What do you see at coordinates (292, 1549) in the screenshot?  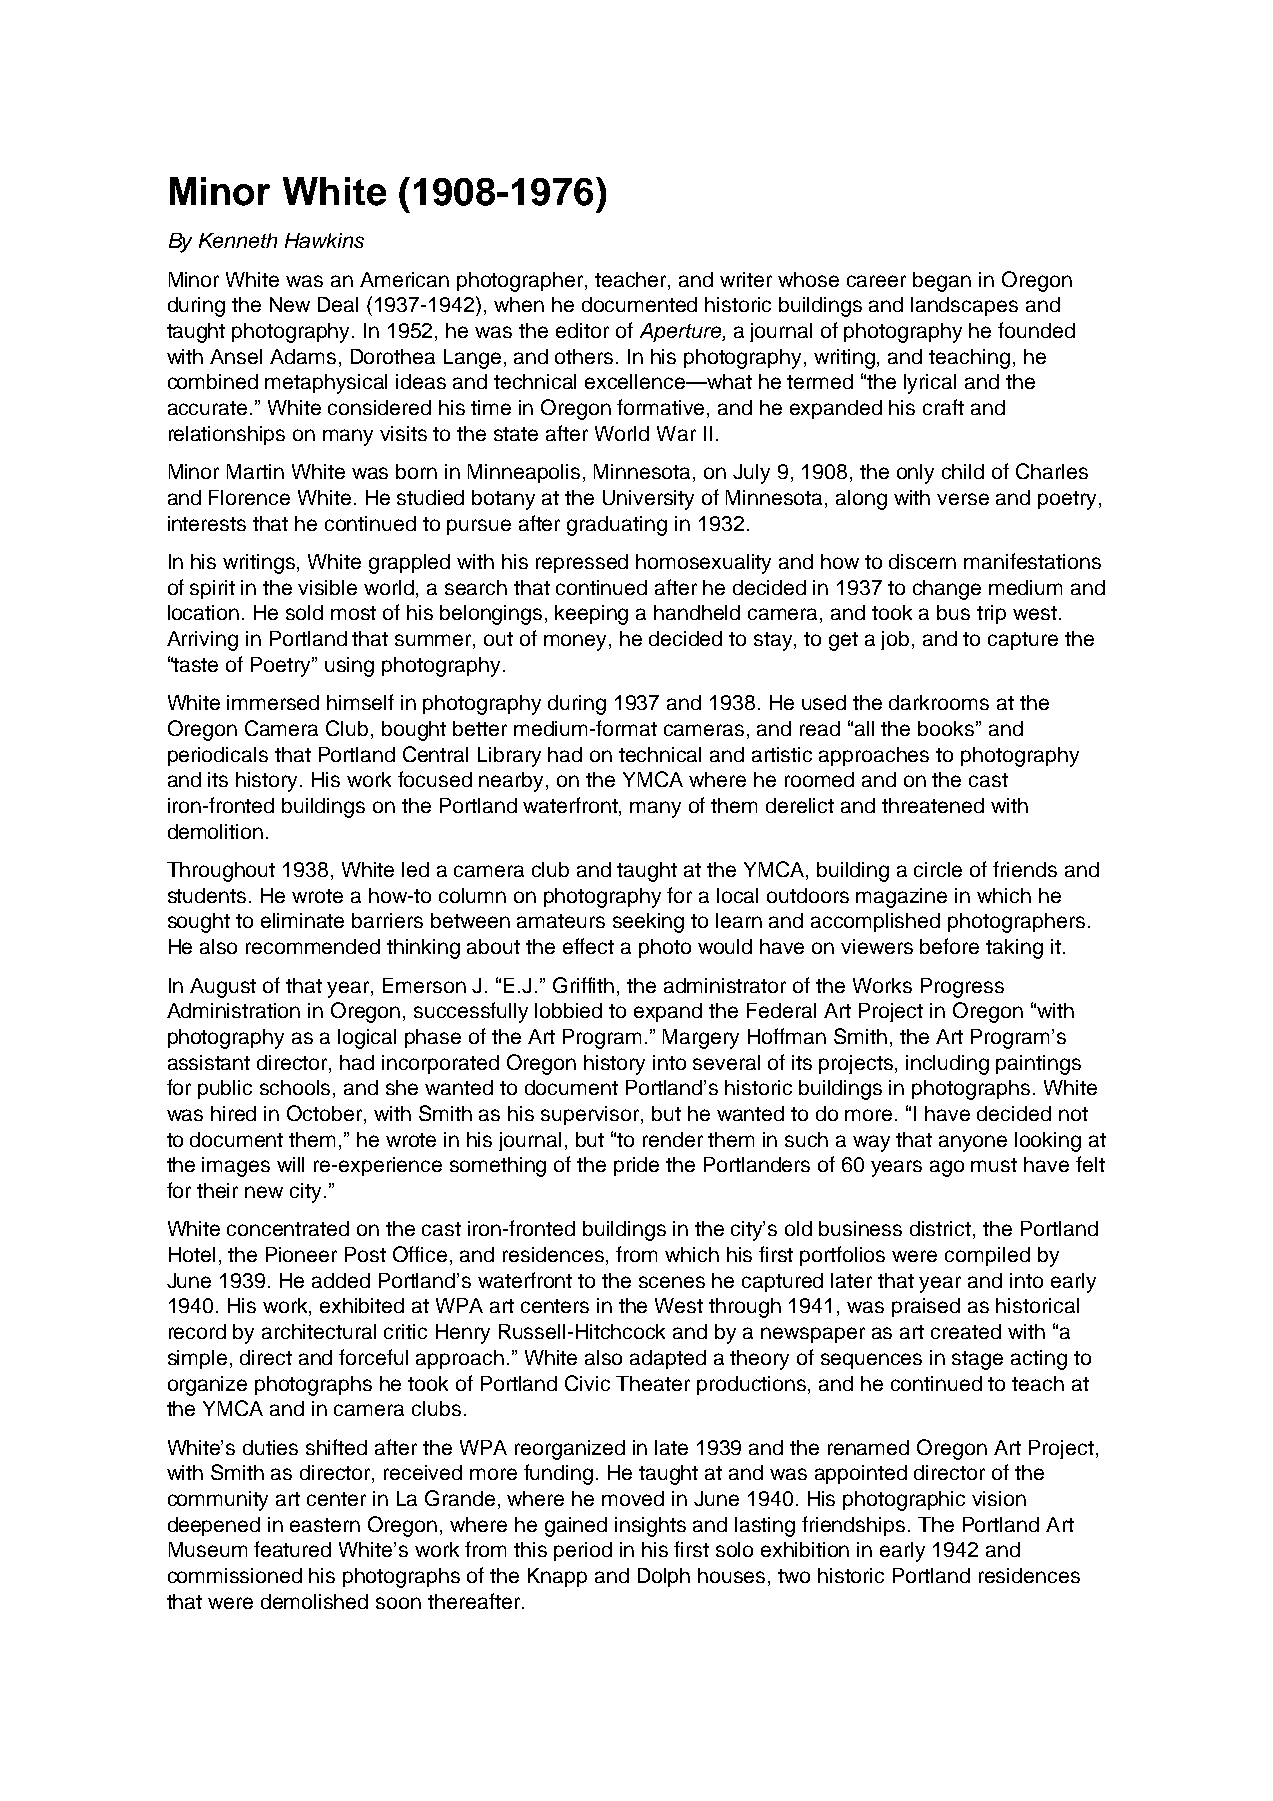 I see `featured` at bounding box center [292, 1549].
